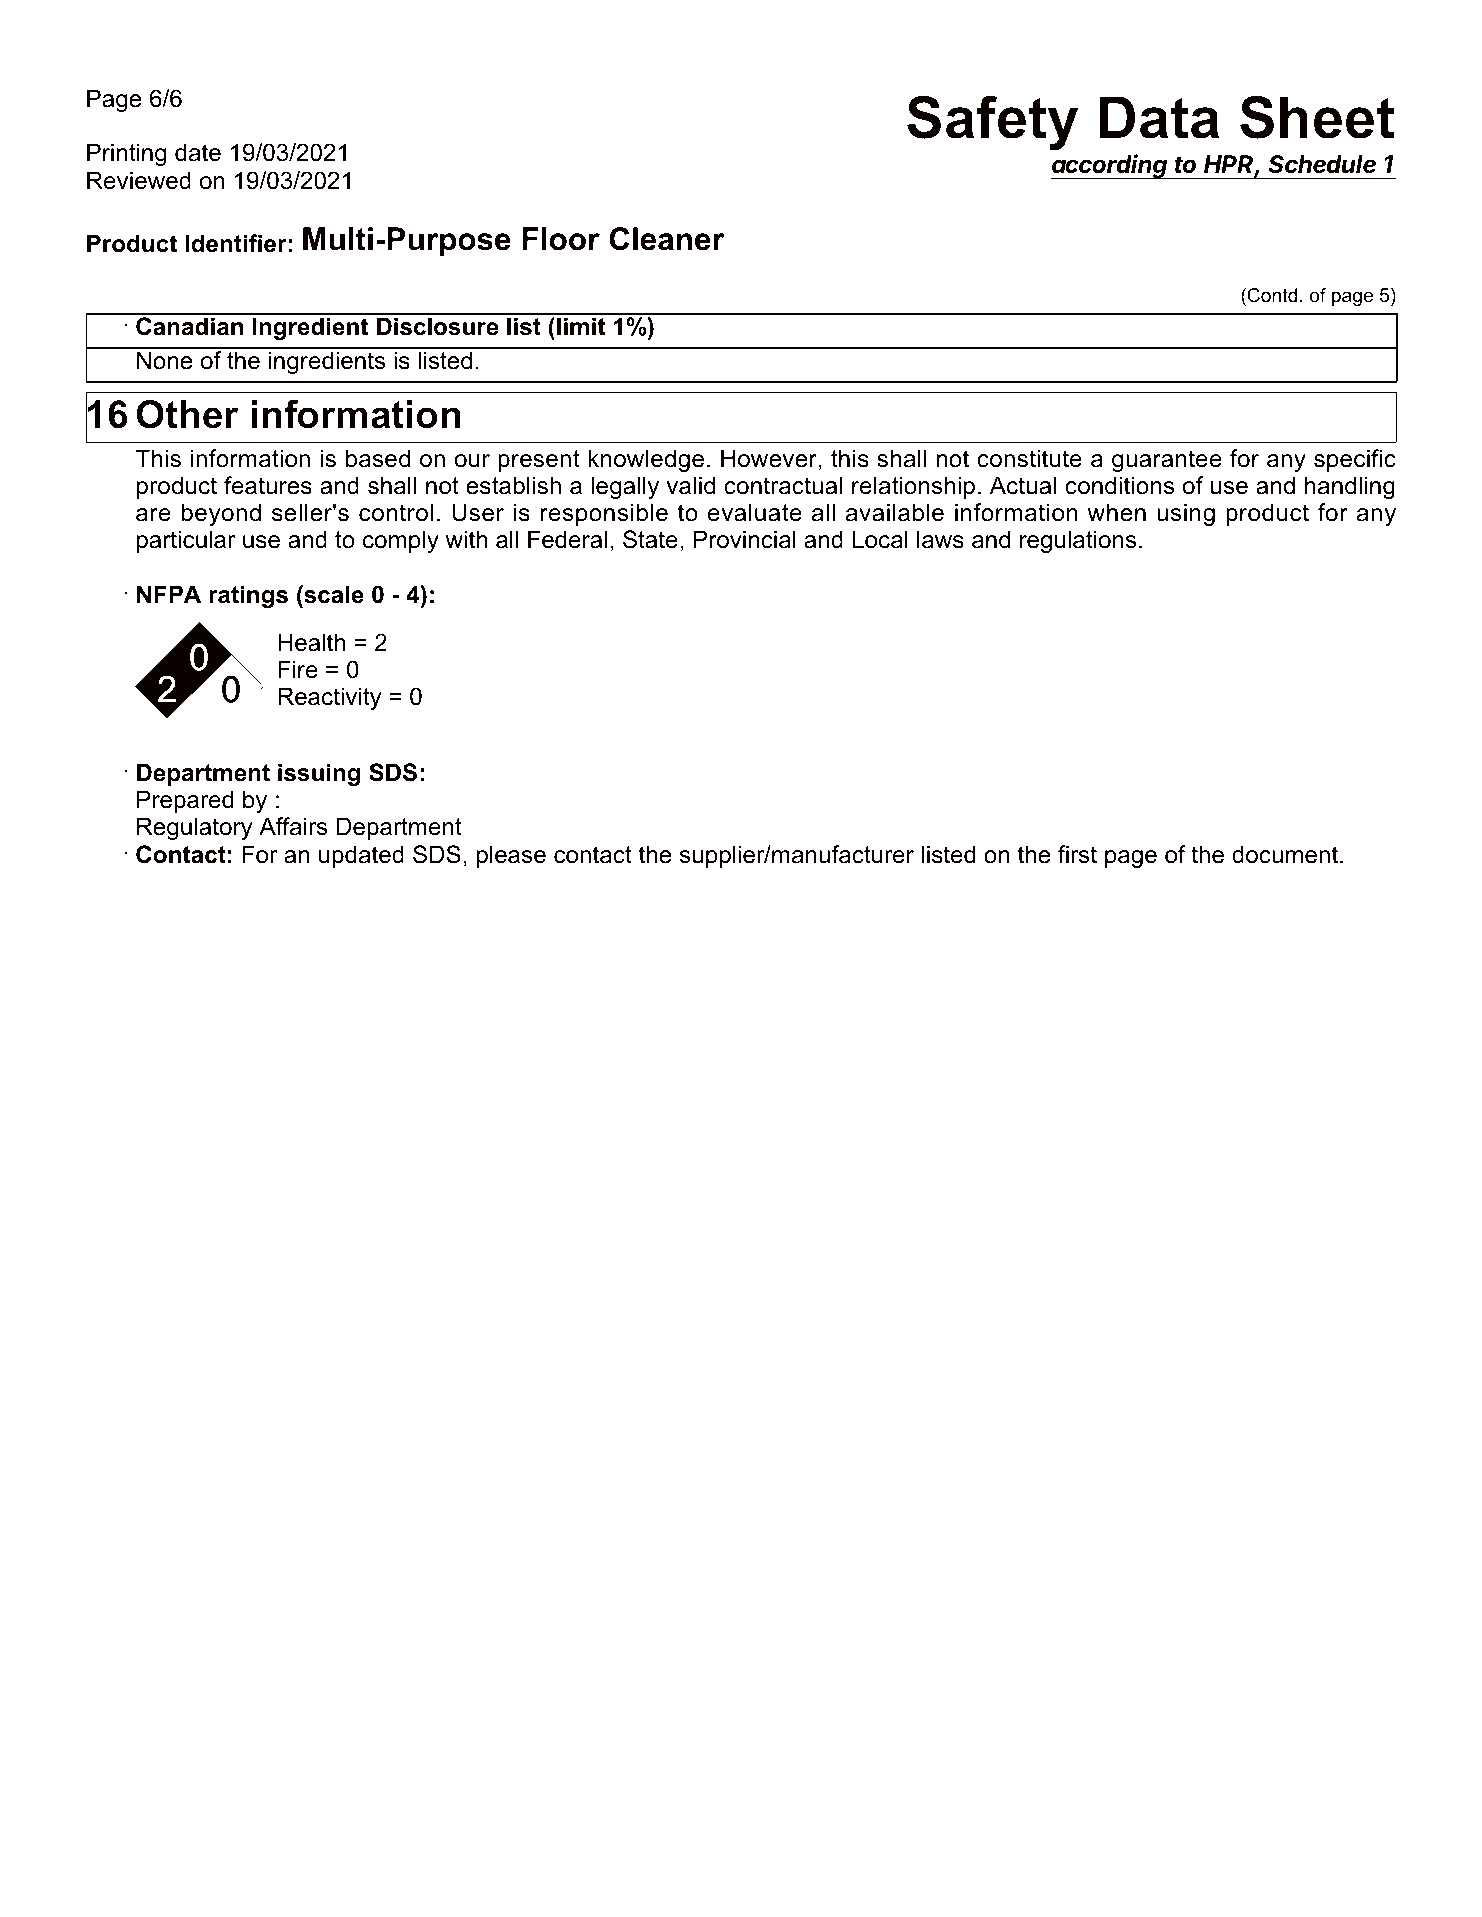 The image size is (1482, 1917). What do you see at coordinates (293, 826) in the screenshot?
I see `Affairs` at bounding box center [293, 826].
